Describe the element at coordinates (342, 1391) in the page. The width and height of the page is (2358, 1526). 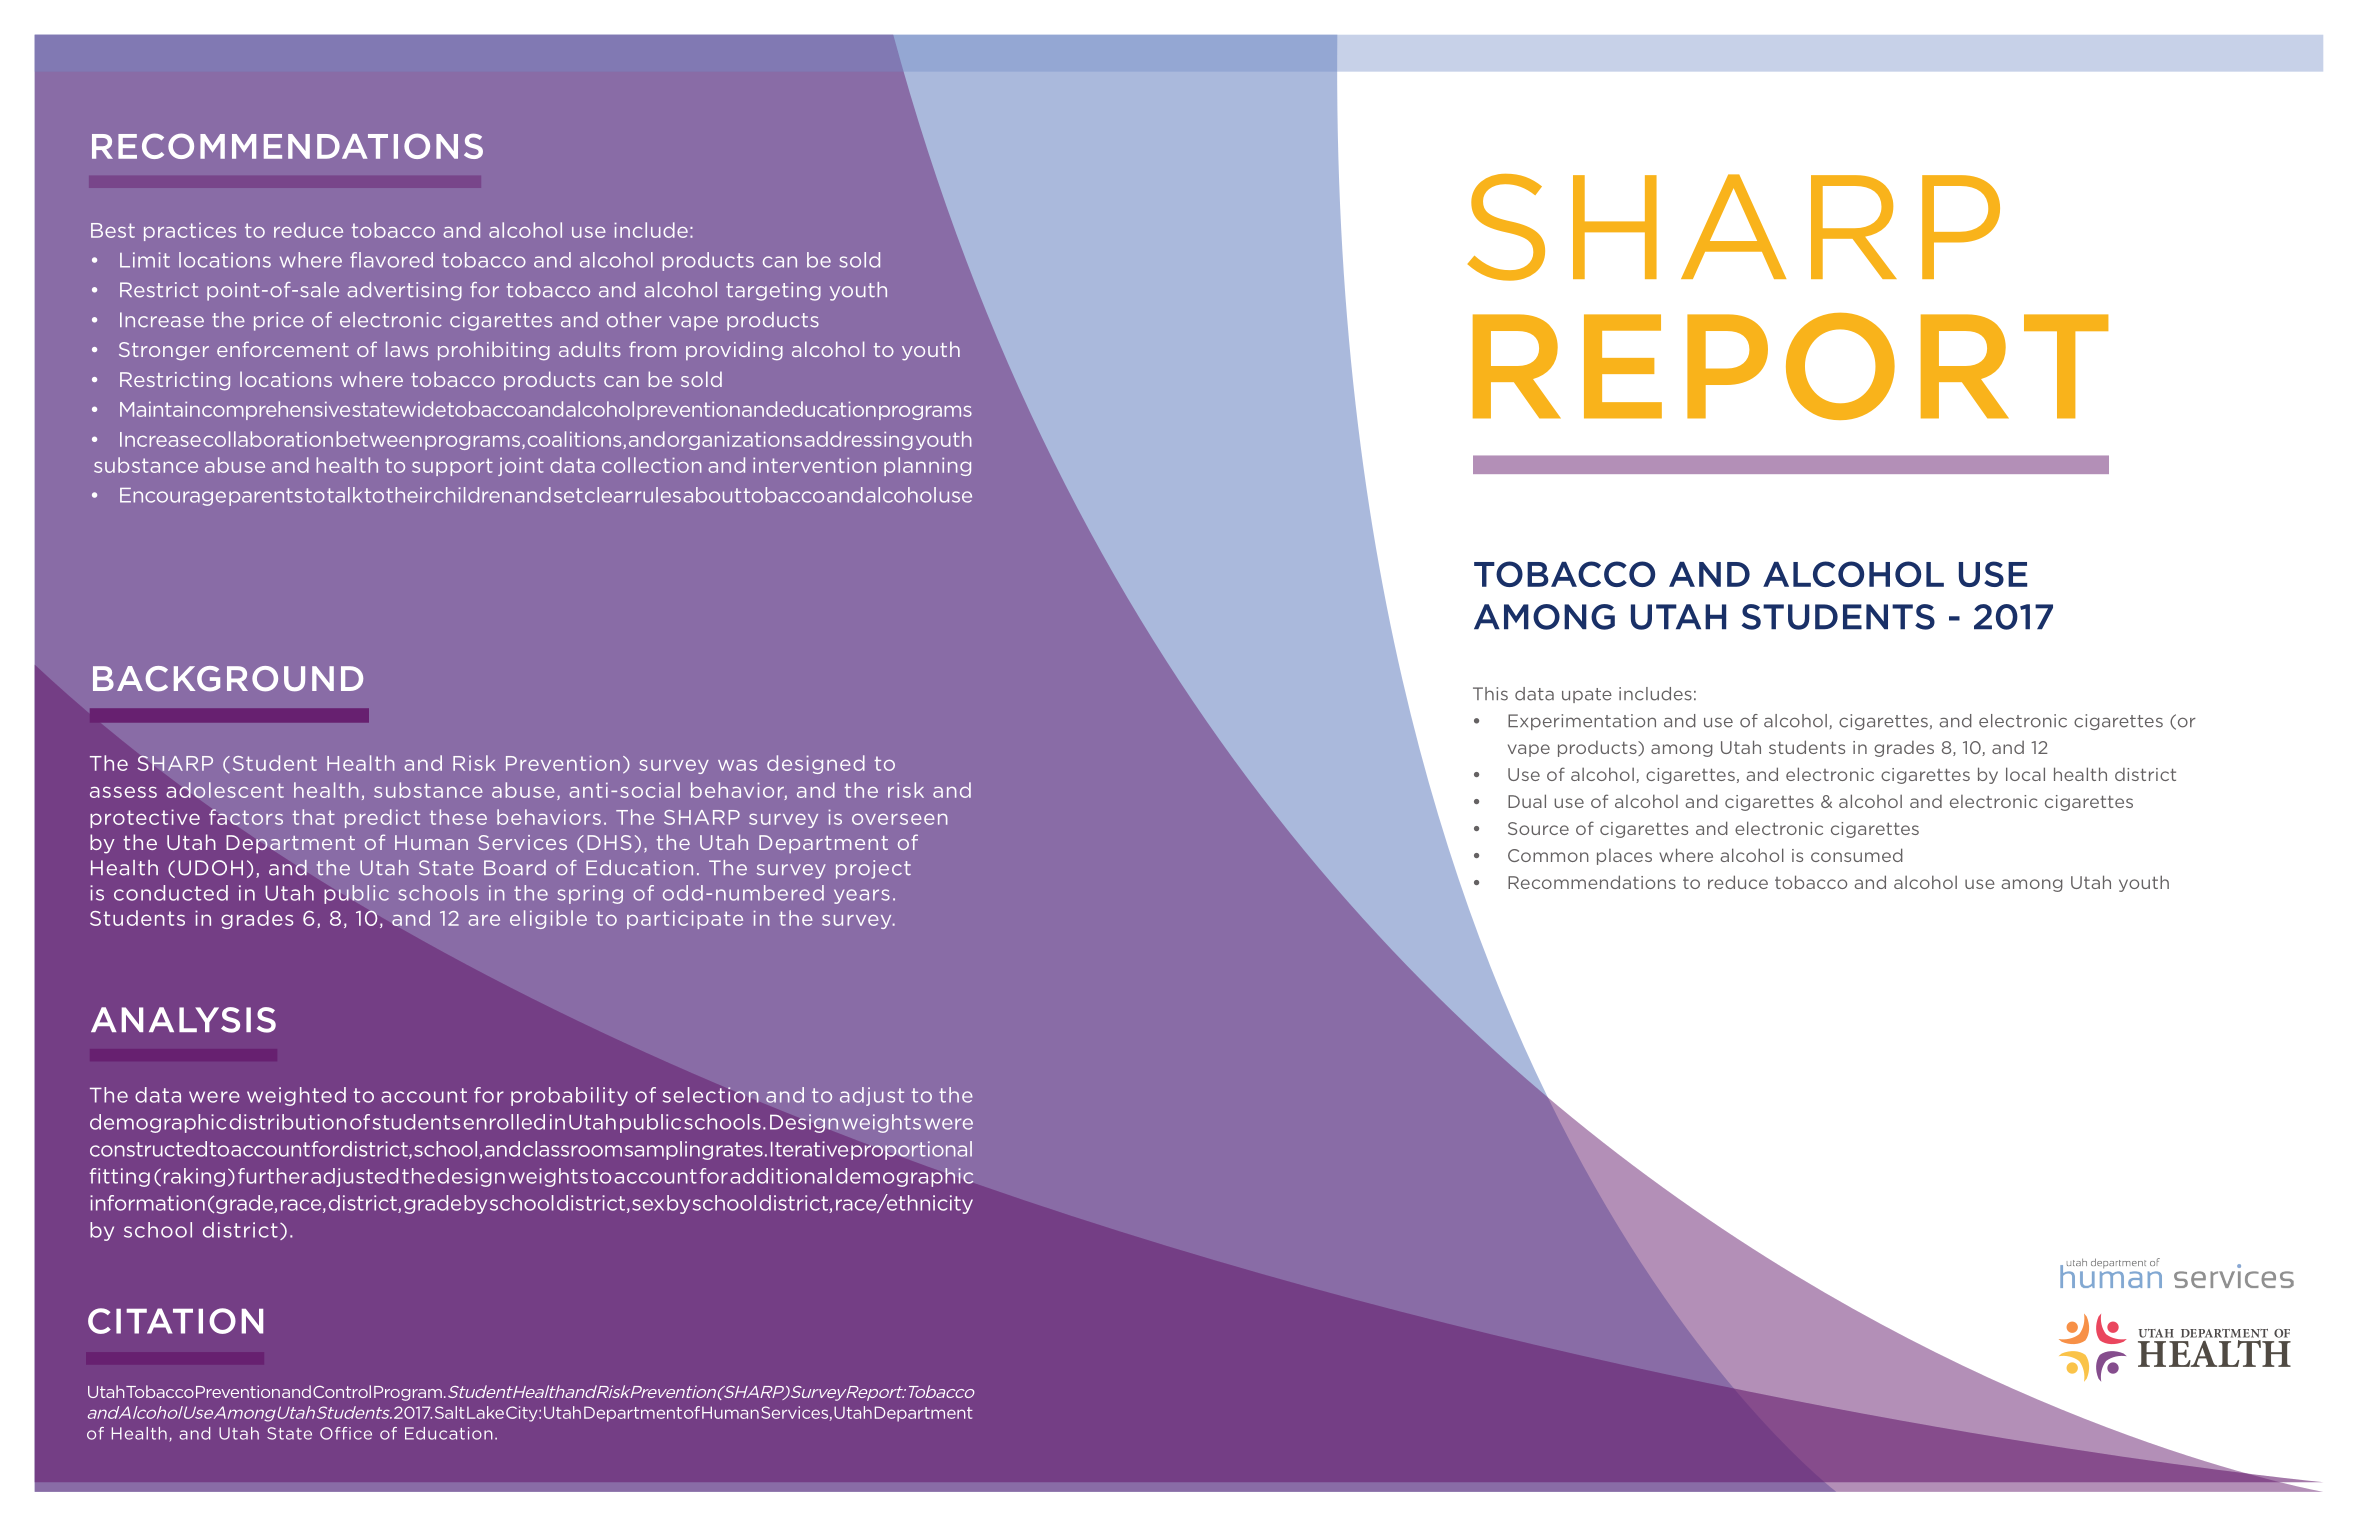
I see `Control` at that location.
